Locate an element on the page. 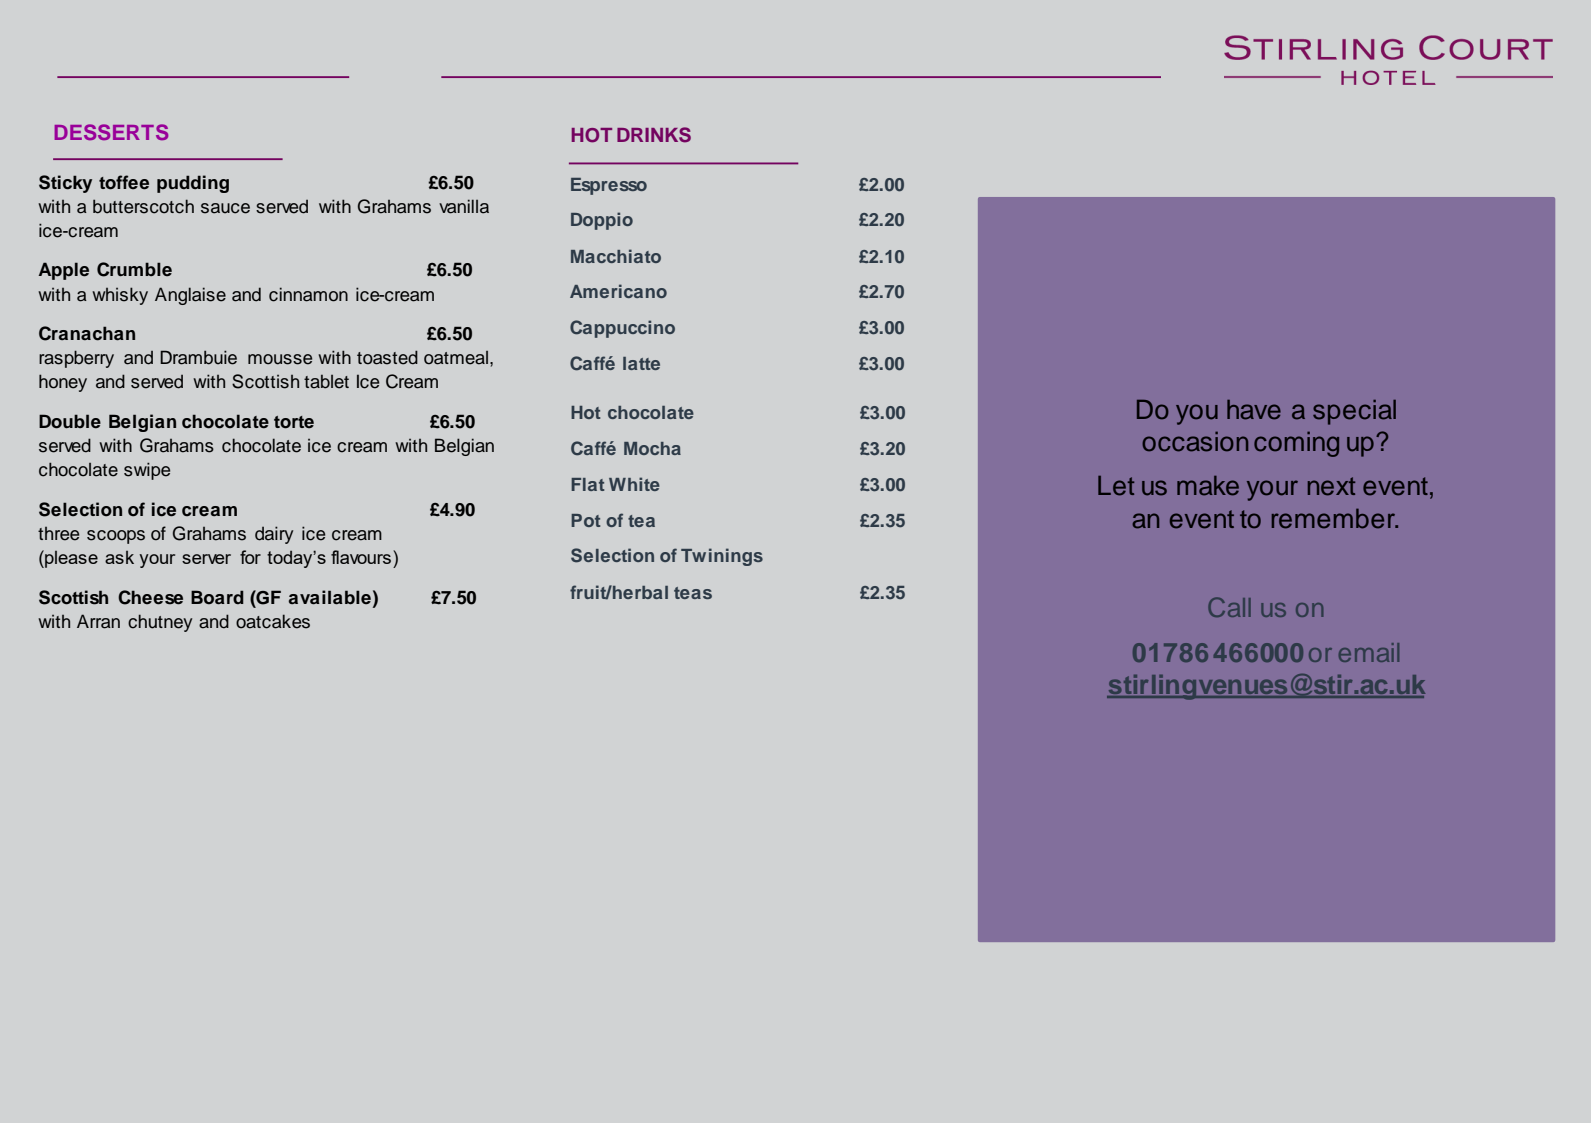  Americano is located at coordinates (618, 291).
